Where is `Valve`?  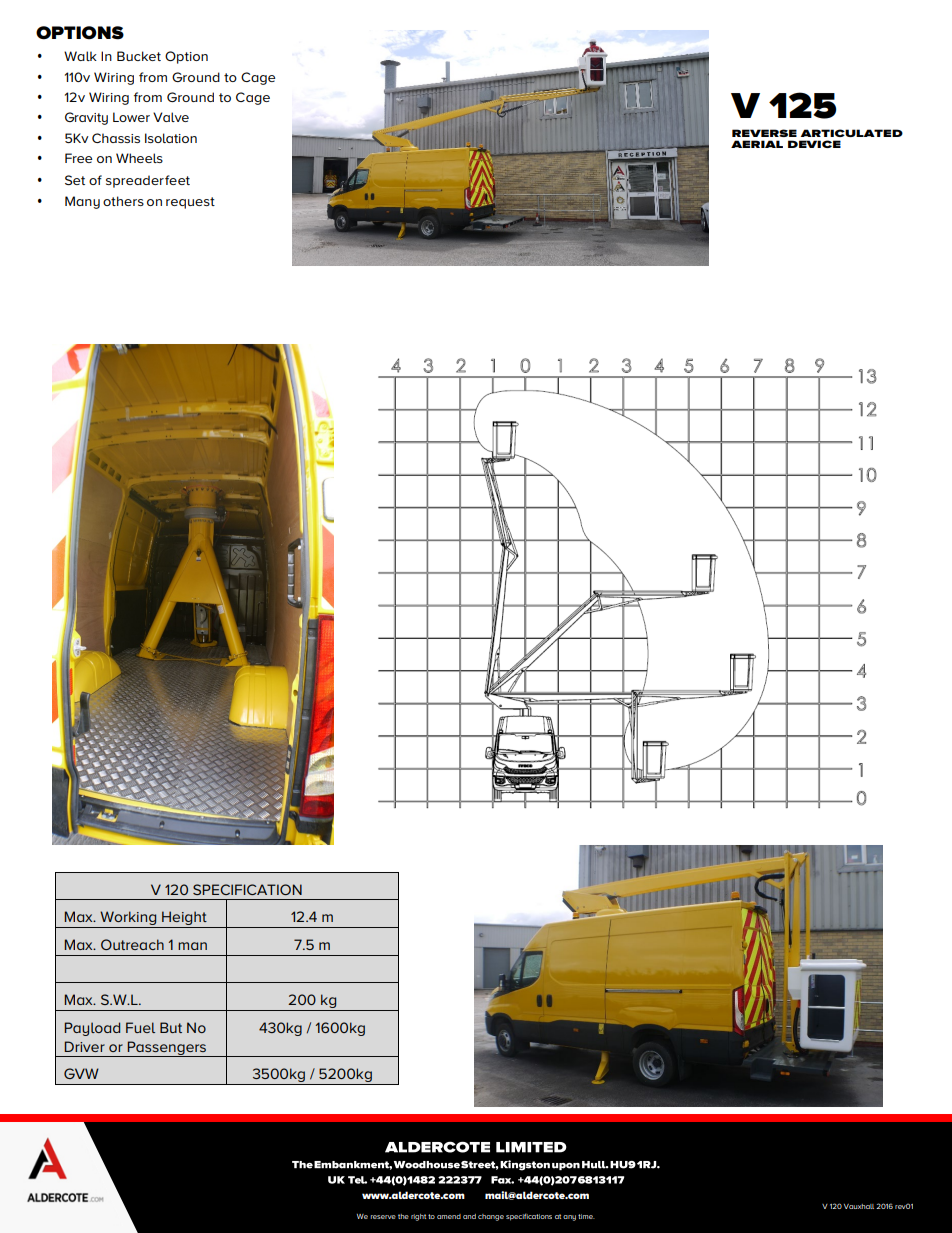
Valve is located at coordinates (171, 117).
